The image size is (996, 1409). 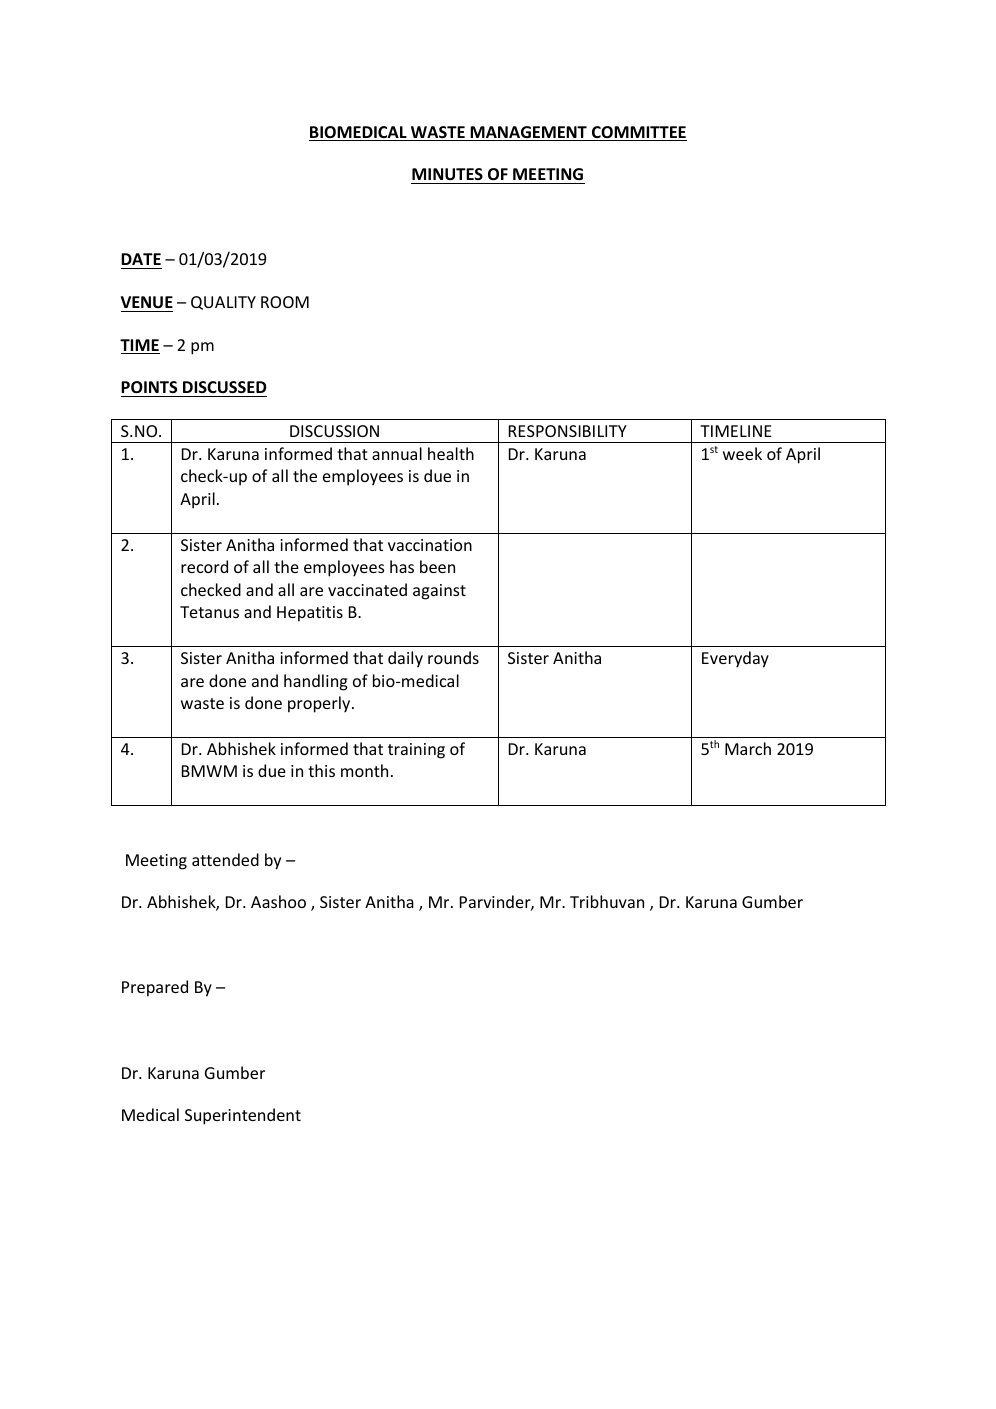 I want to click on DISCUSSED, so click(x=224, y=387).
